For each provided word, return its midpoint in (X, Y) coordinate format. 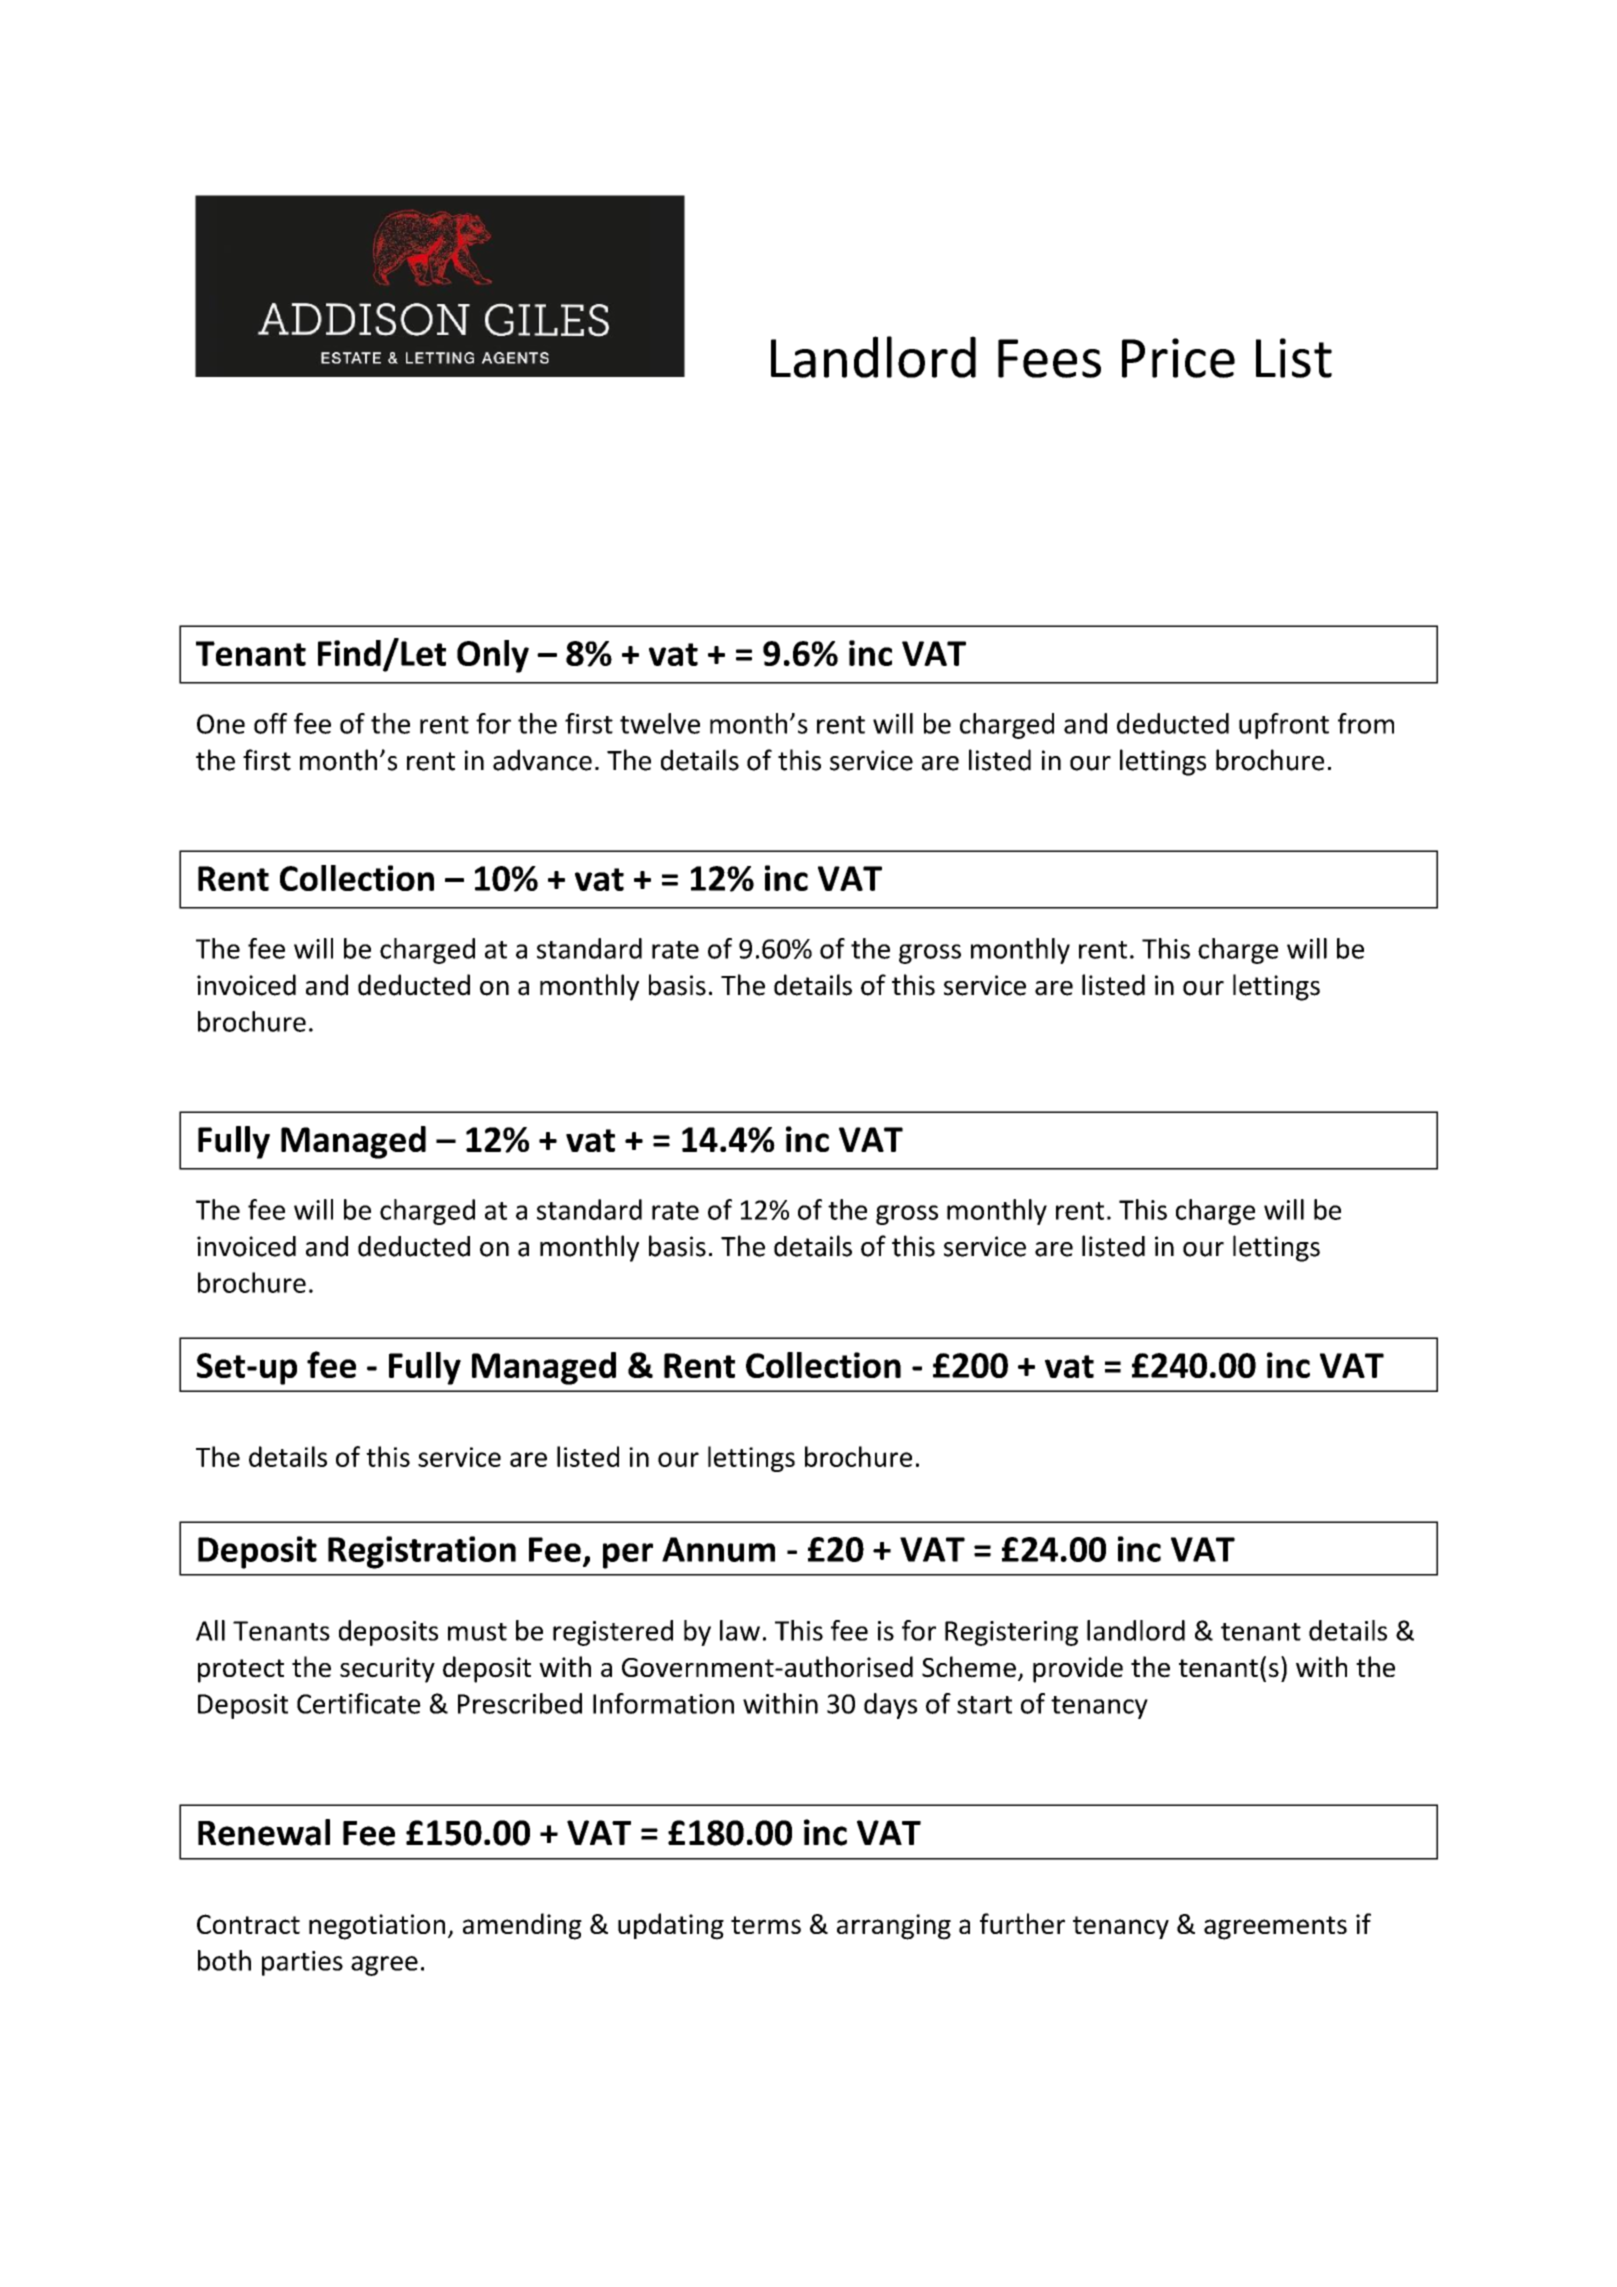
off (270, 723)
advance (542, 760)
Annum (718, 1549)
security (387, 1670)
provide (1078, 1669)
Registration (422, 1552)
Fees (1049, 358)
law (740, 1630)
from (1366, 723)
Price (1178, 358)
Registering (1011, 1633)
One (221, 724)
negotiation (377, 1927)
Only (493, 656)
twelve (660, 723)
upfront (1284, 726)
